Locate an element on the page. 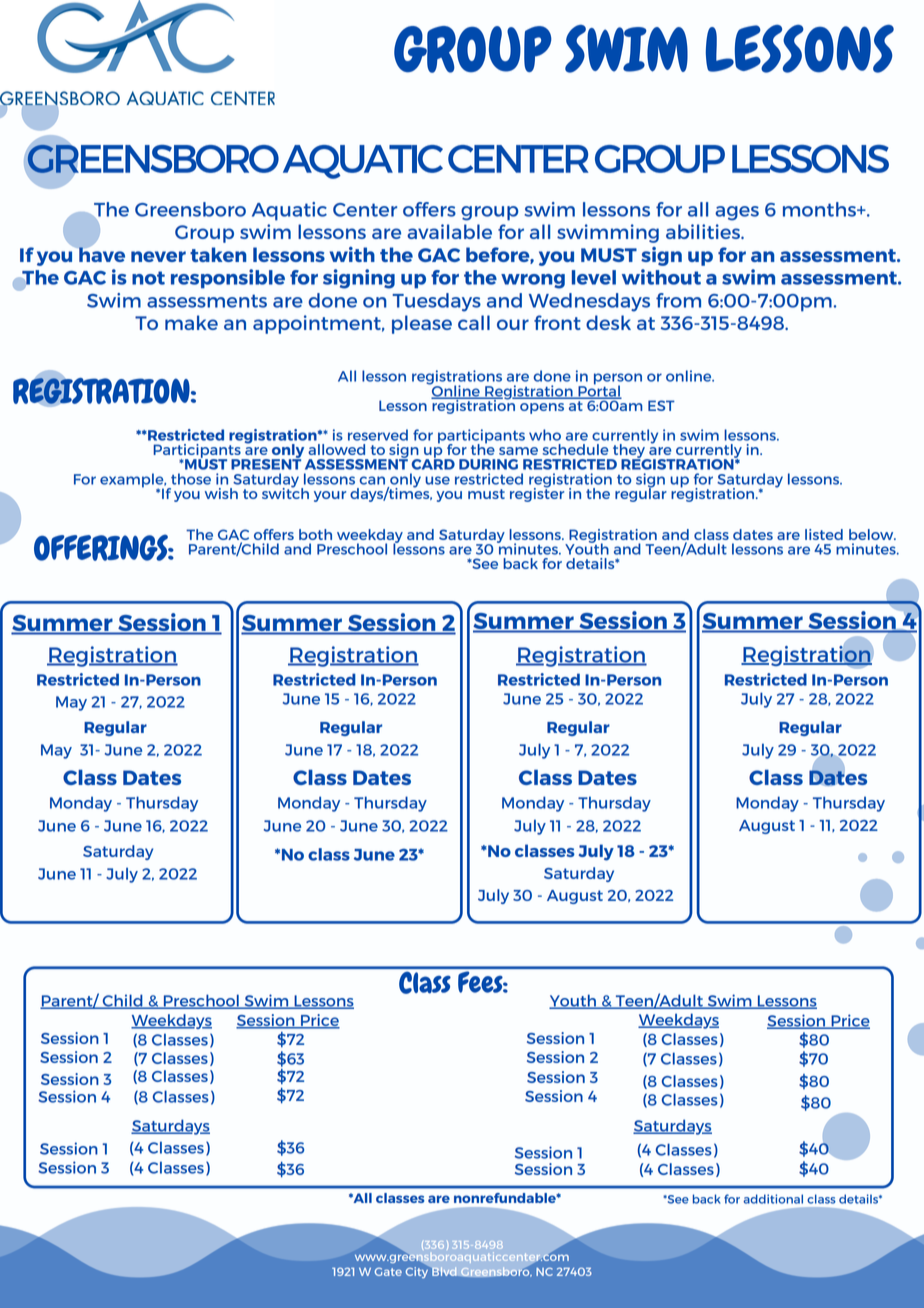 This page has height=1308, width=924. Gate is located at coordinates (388, 1271).
